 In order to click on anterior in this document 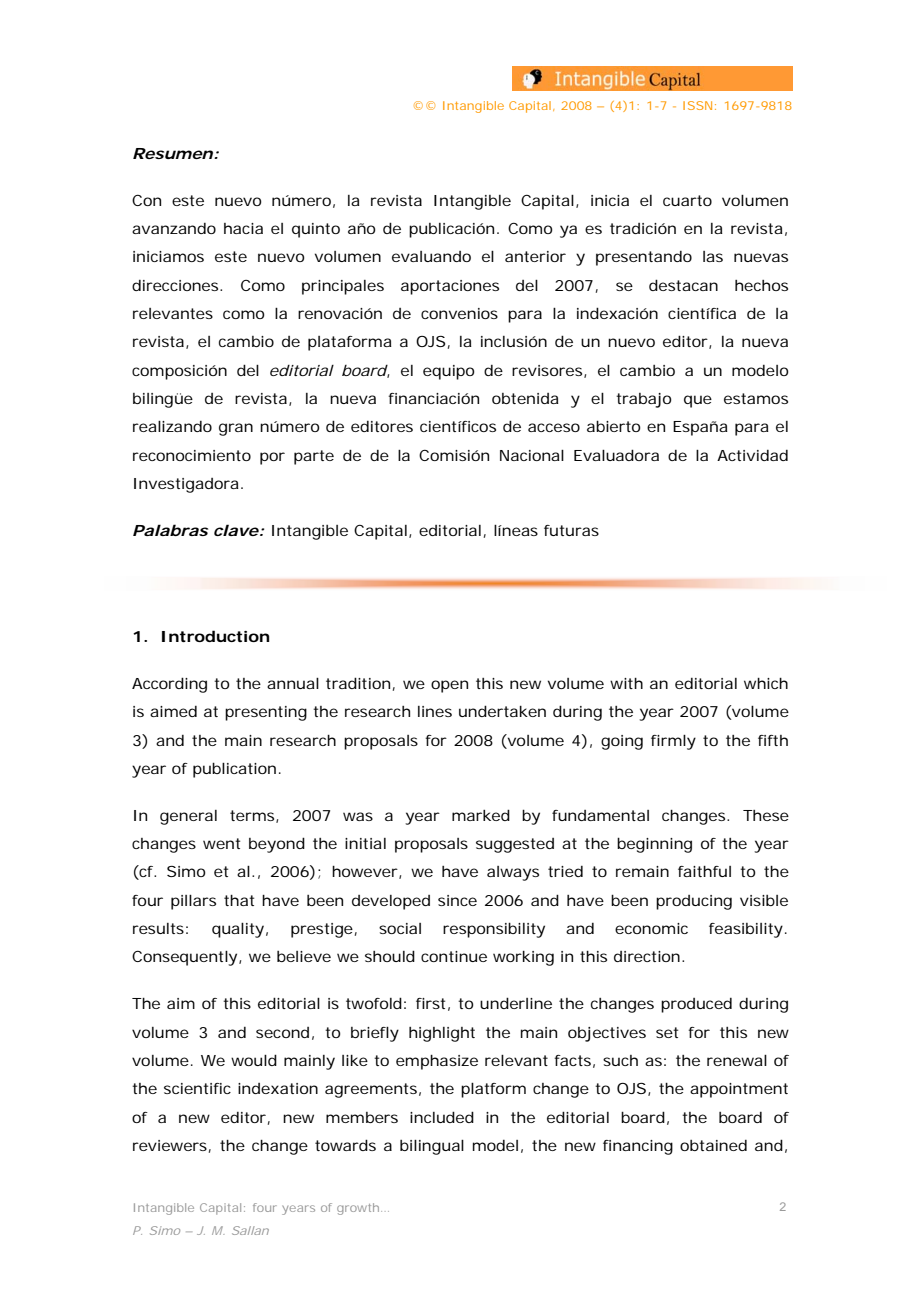, I will do `click(535, 256)`.
